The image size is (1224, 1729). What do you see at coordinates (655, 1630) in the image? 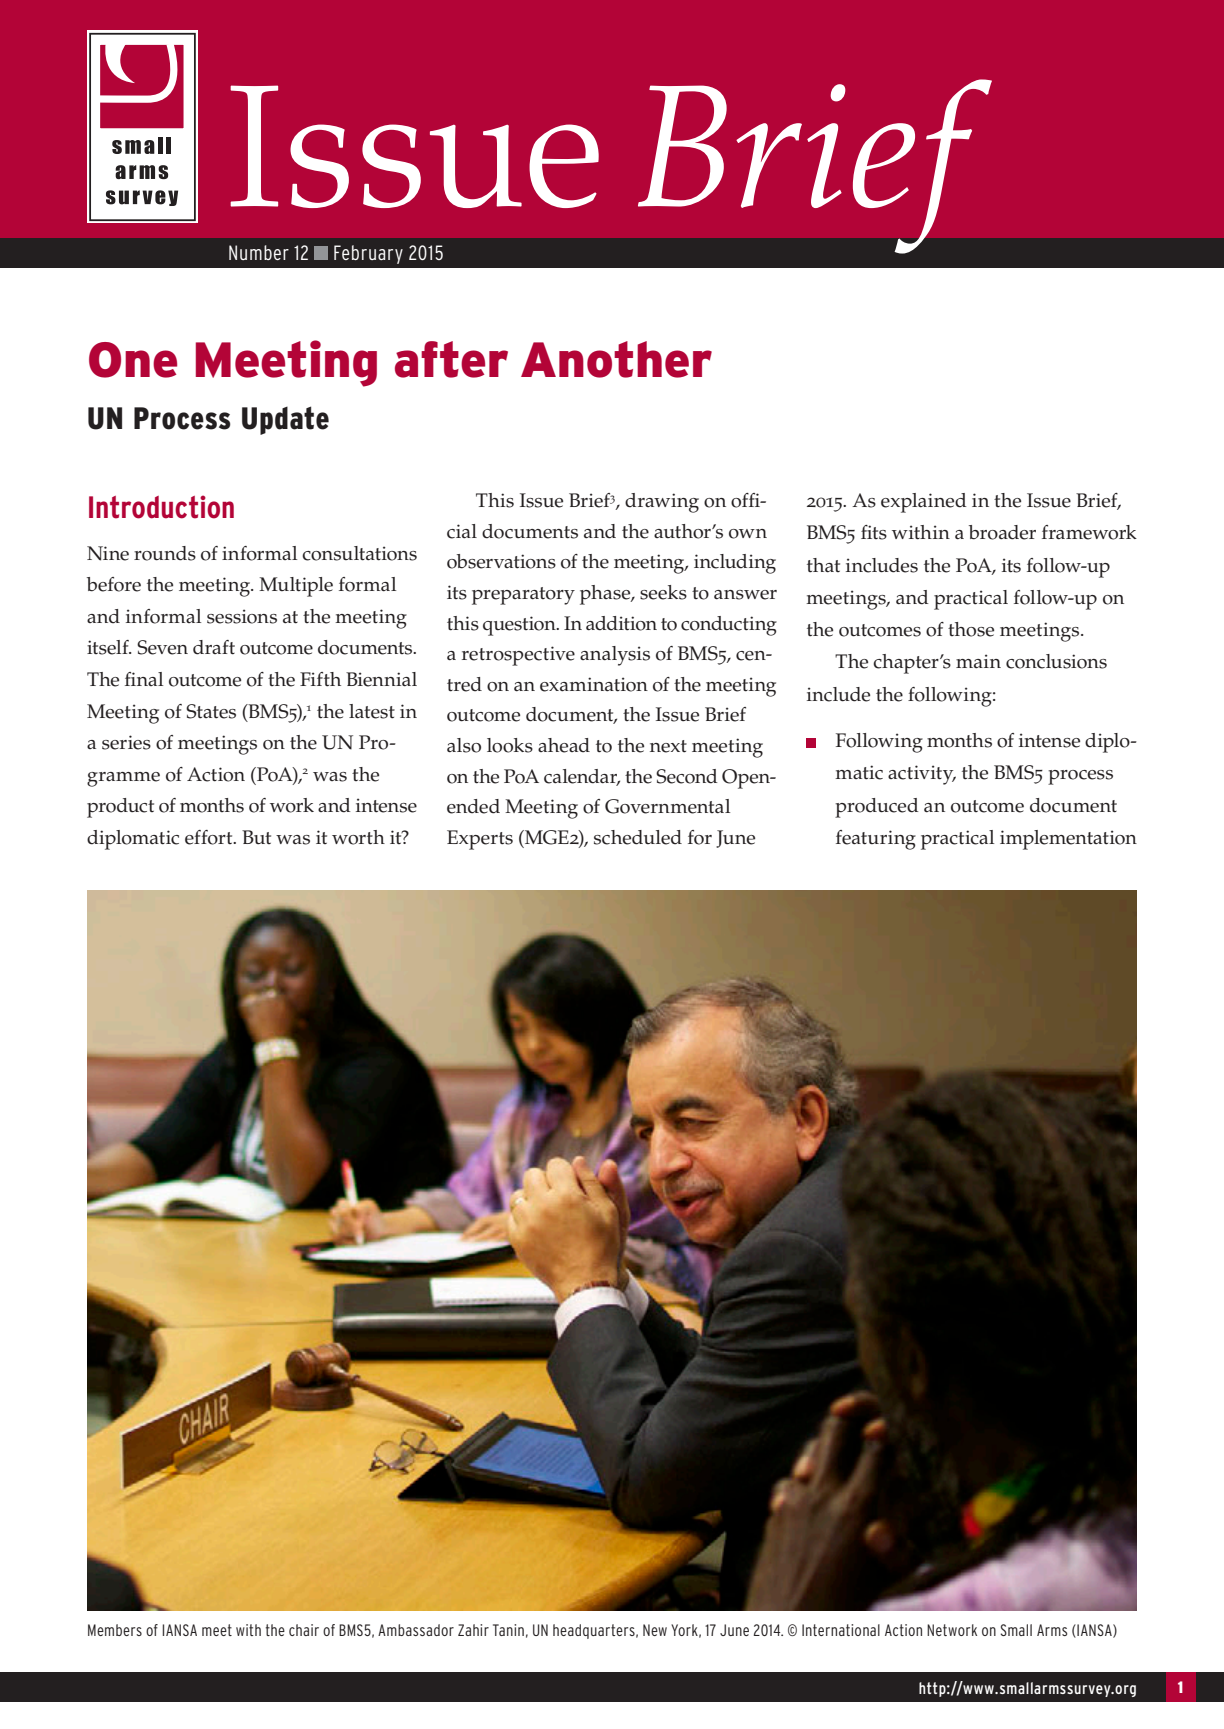
I see `New` at bounding box center [655, 1630].
